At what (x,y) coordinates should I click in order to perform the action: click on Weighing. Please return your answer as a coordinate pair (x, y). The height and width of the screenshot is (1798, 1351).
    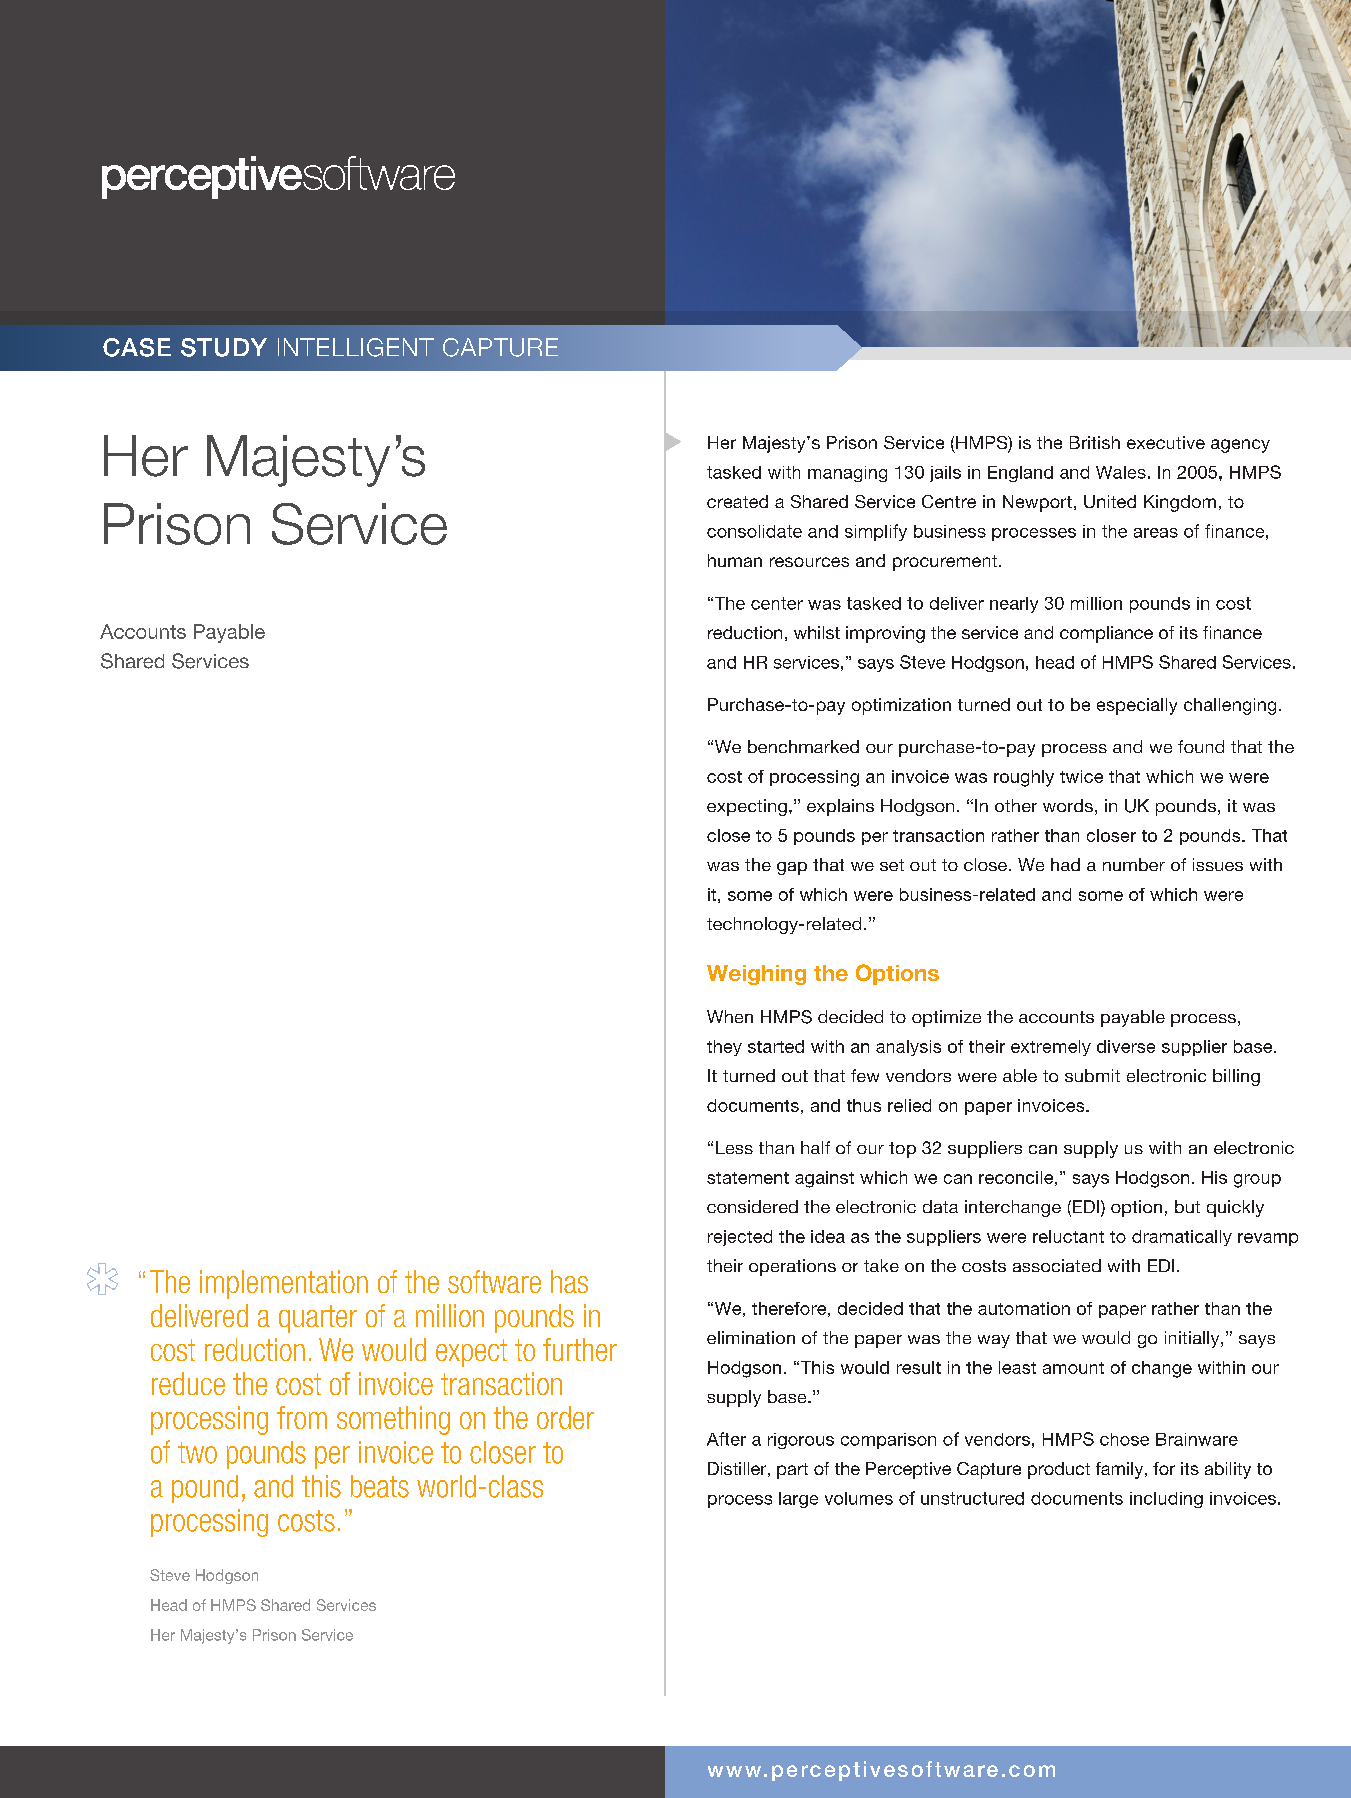
    Looking at the image, I should click on (756, 975).
